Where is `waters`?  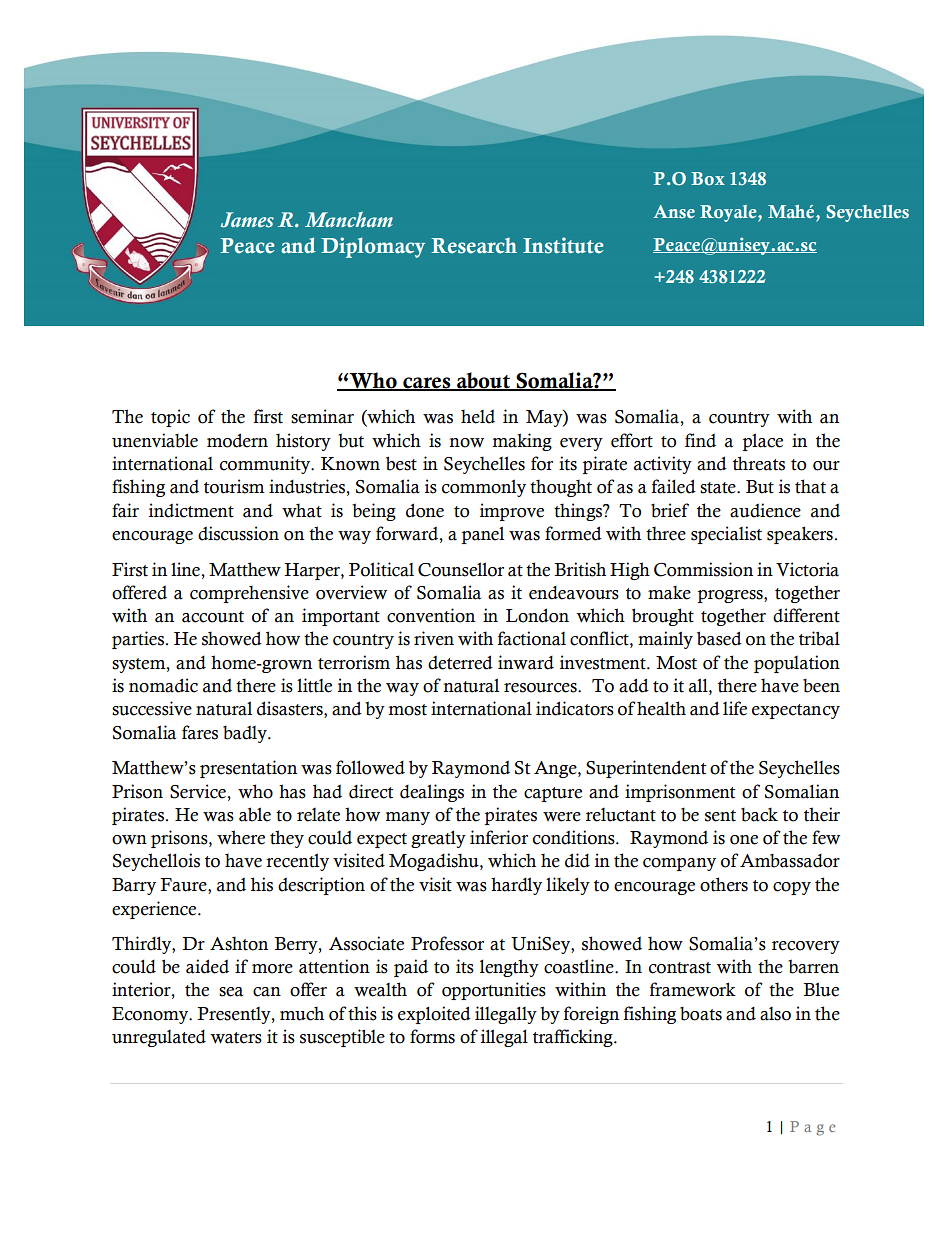
waters is located at coordinates (236, 1038).
